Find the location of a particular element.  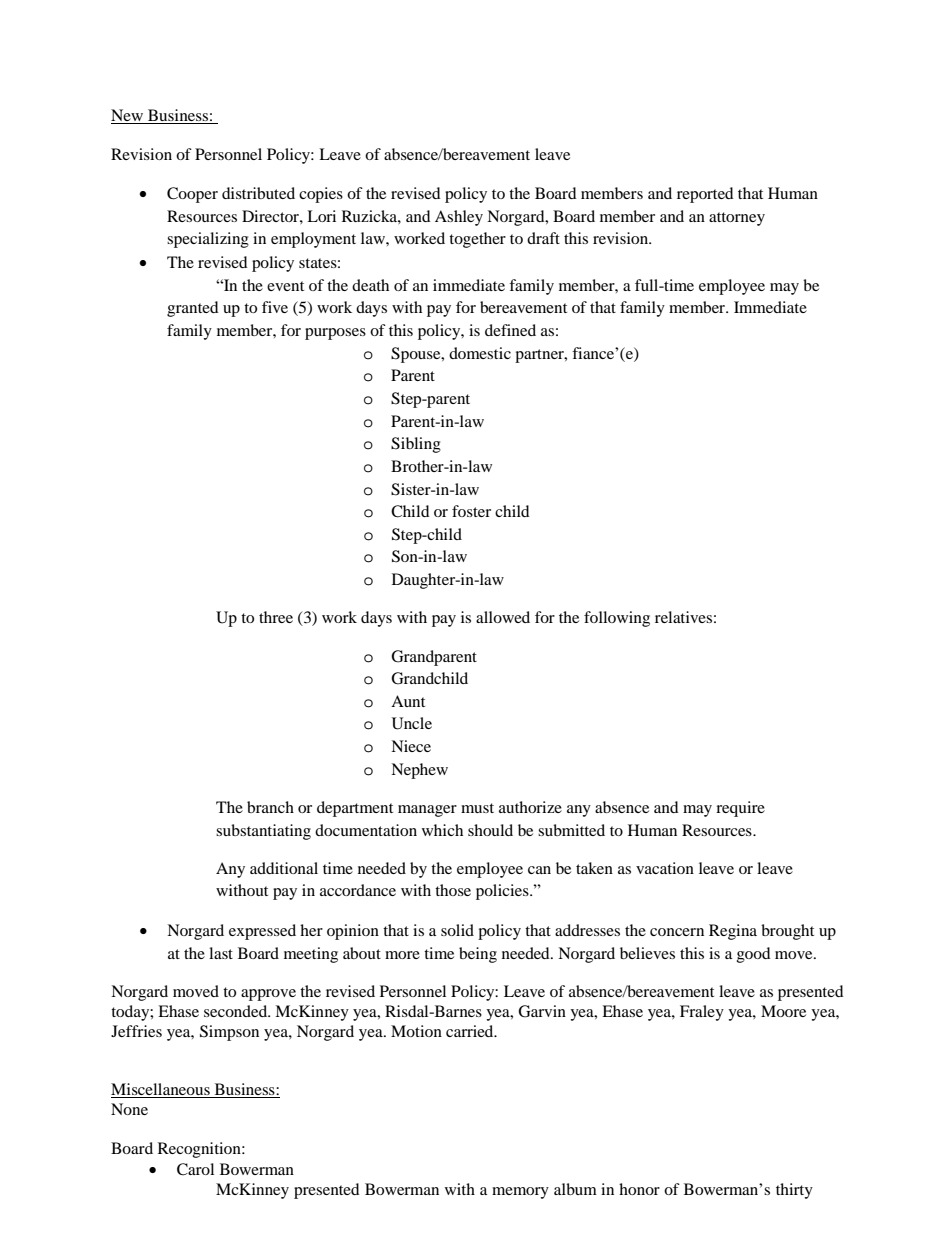

require is located at coordinates (740, 809).
